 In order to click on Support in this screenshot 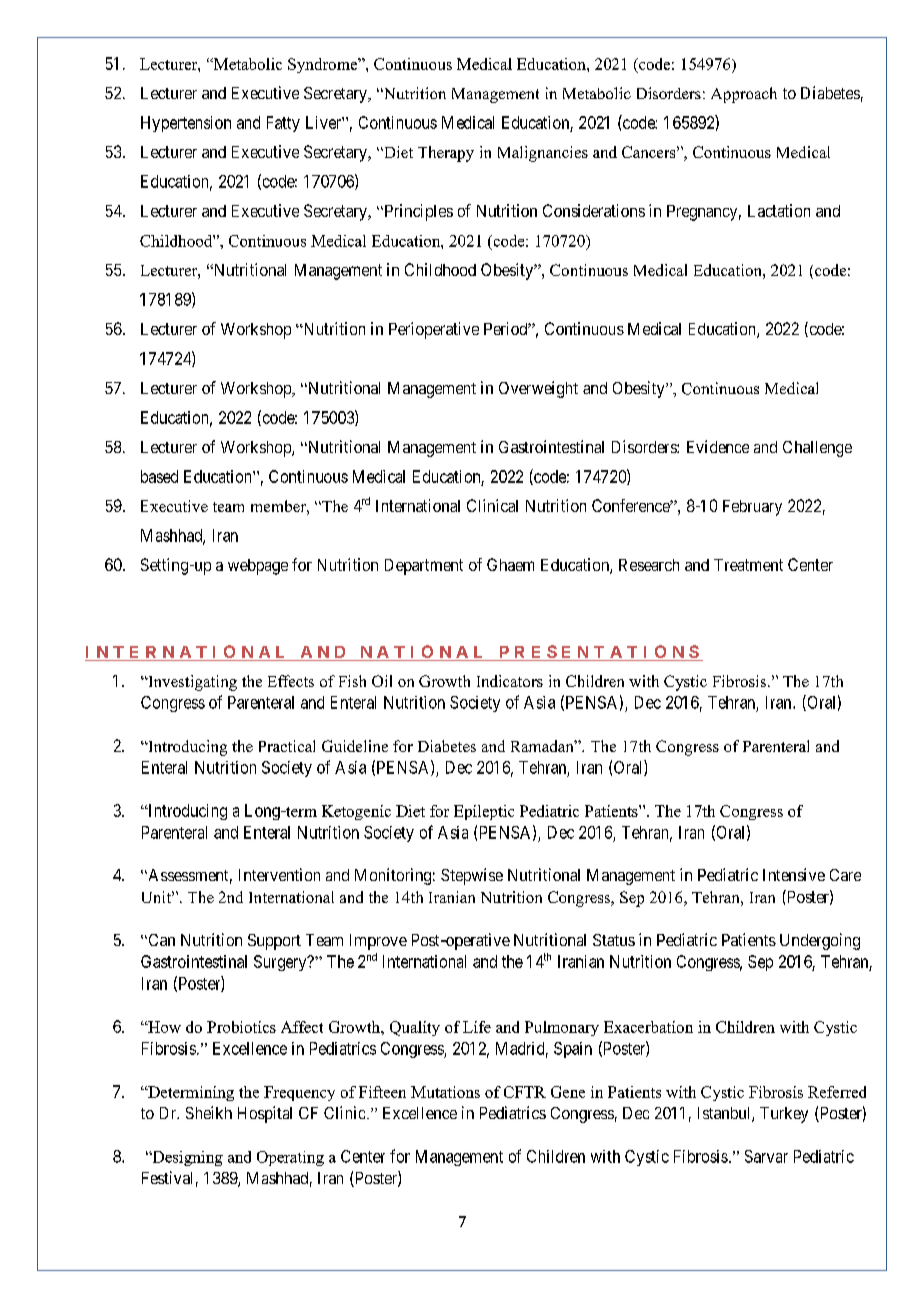, I will do `click(274, 942)`.
